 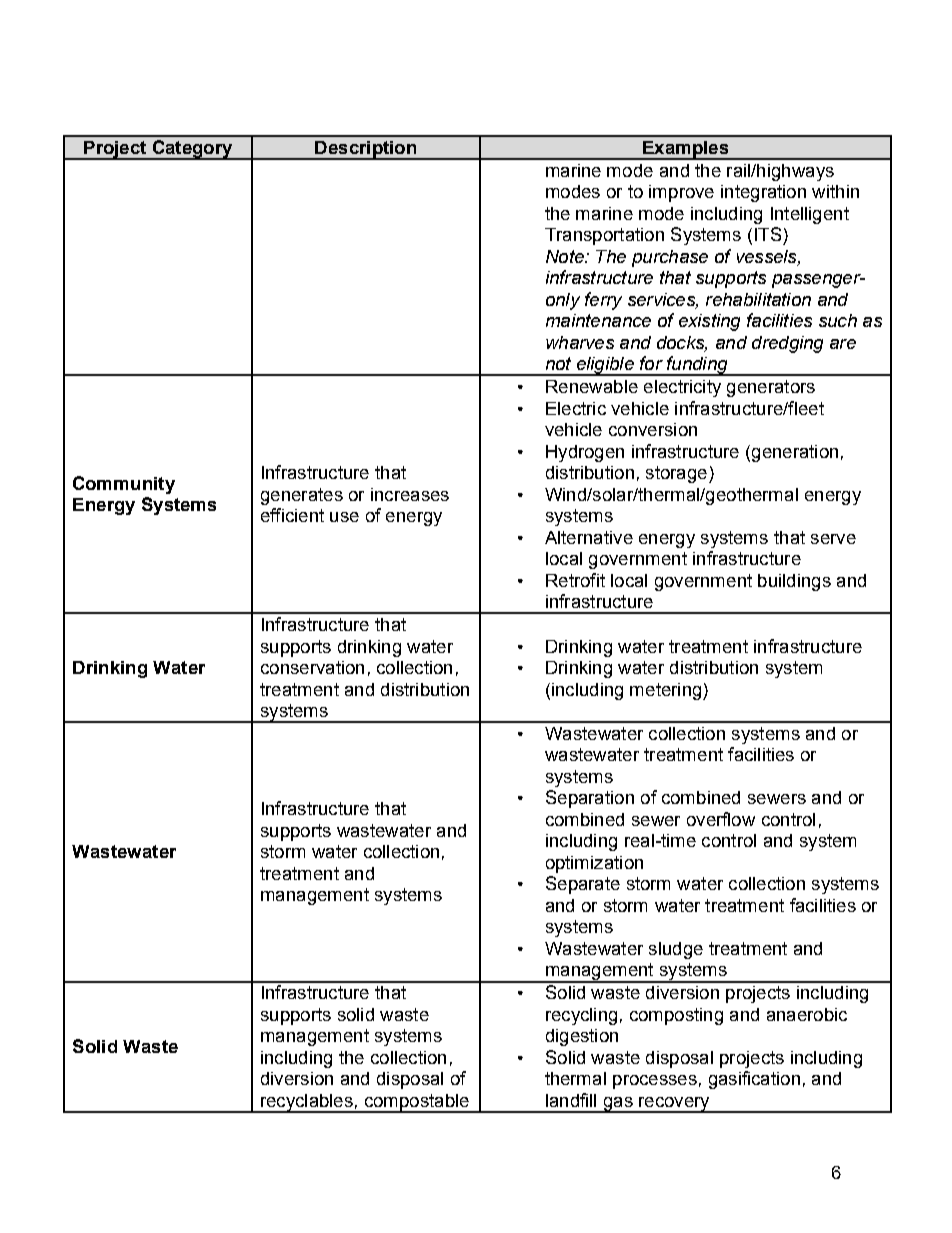 I want to click on integration, so click(x=763, y=193).
